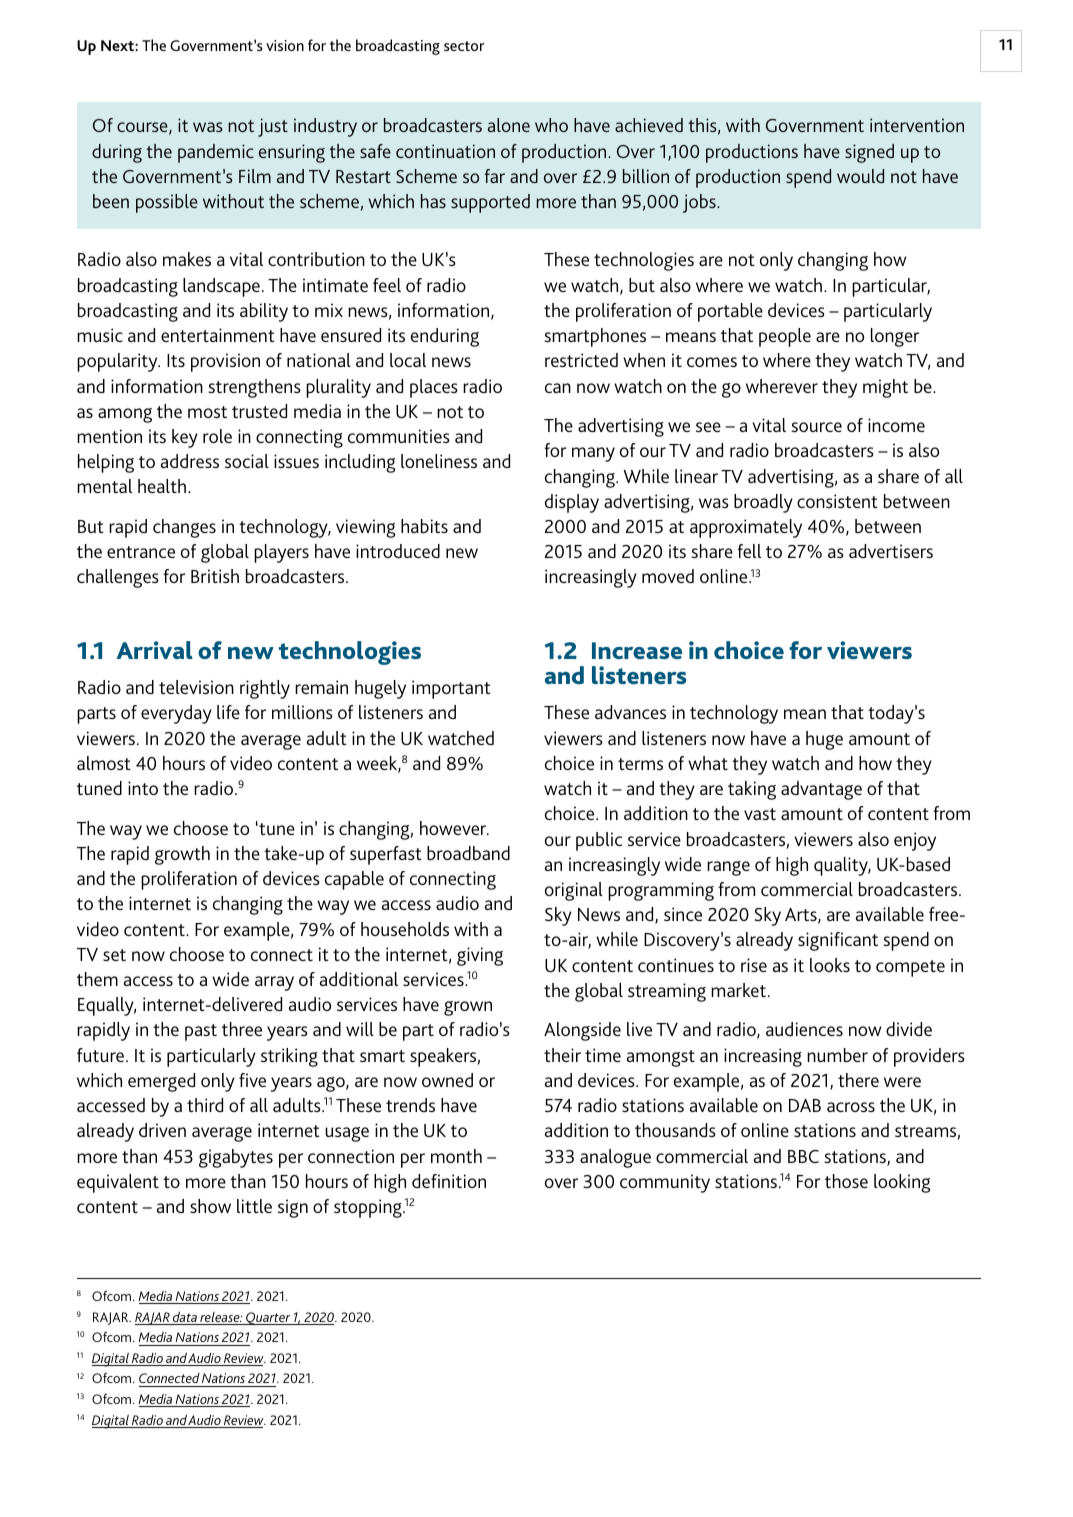 Image resolution: width=1073 pixels, height=1517 pixels. I want to click on everyday, so click(176, 714).
